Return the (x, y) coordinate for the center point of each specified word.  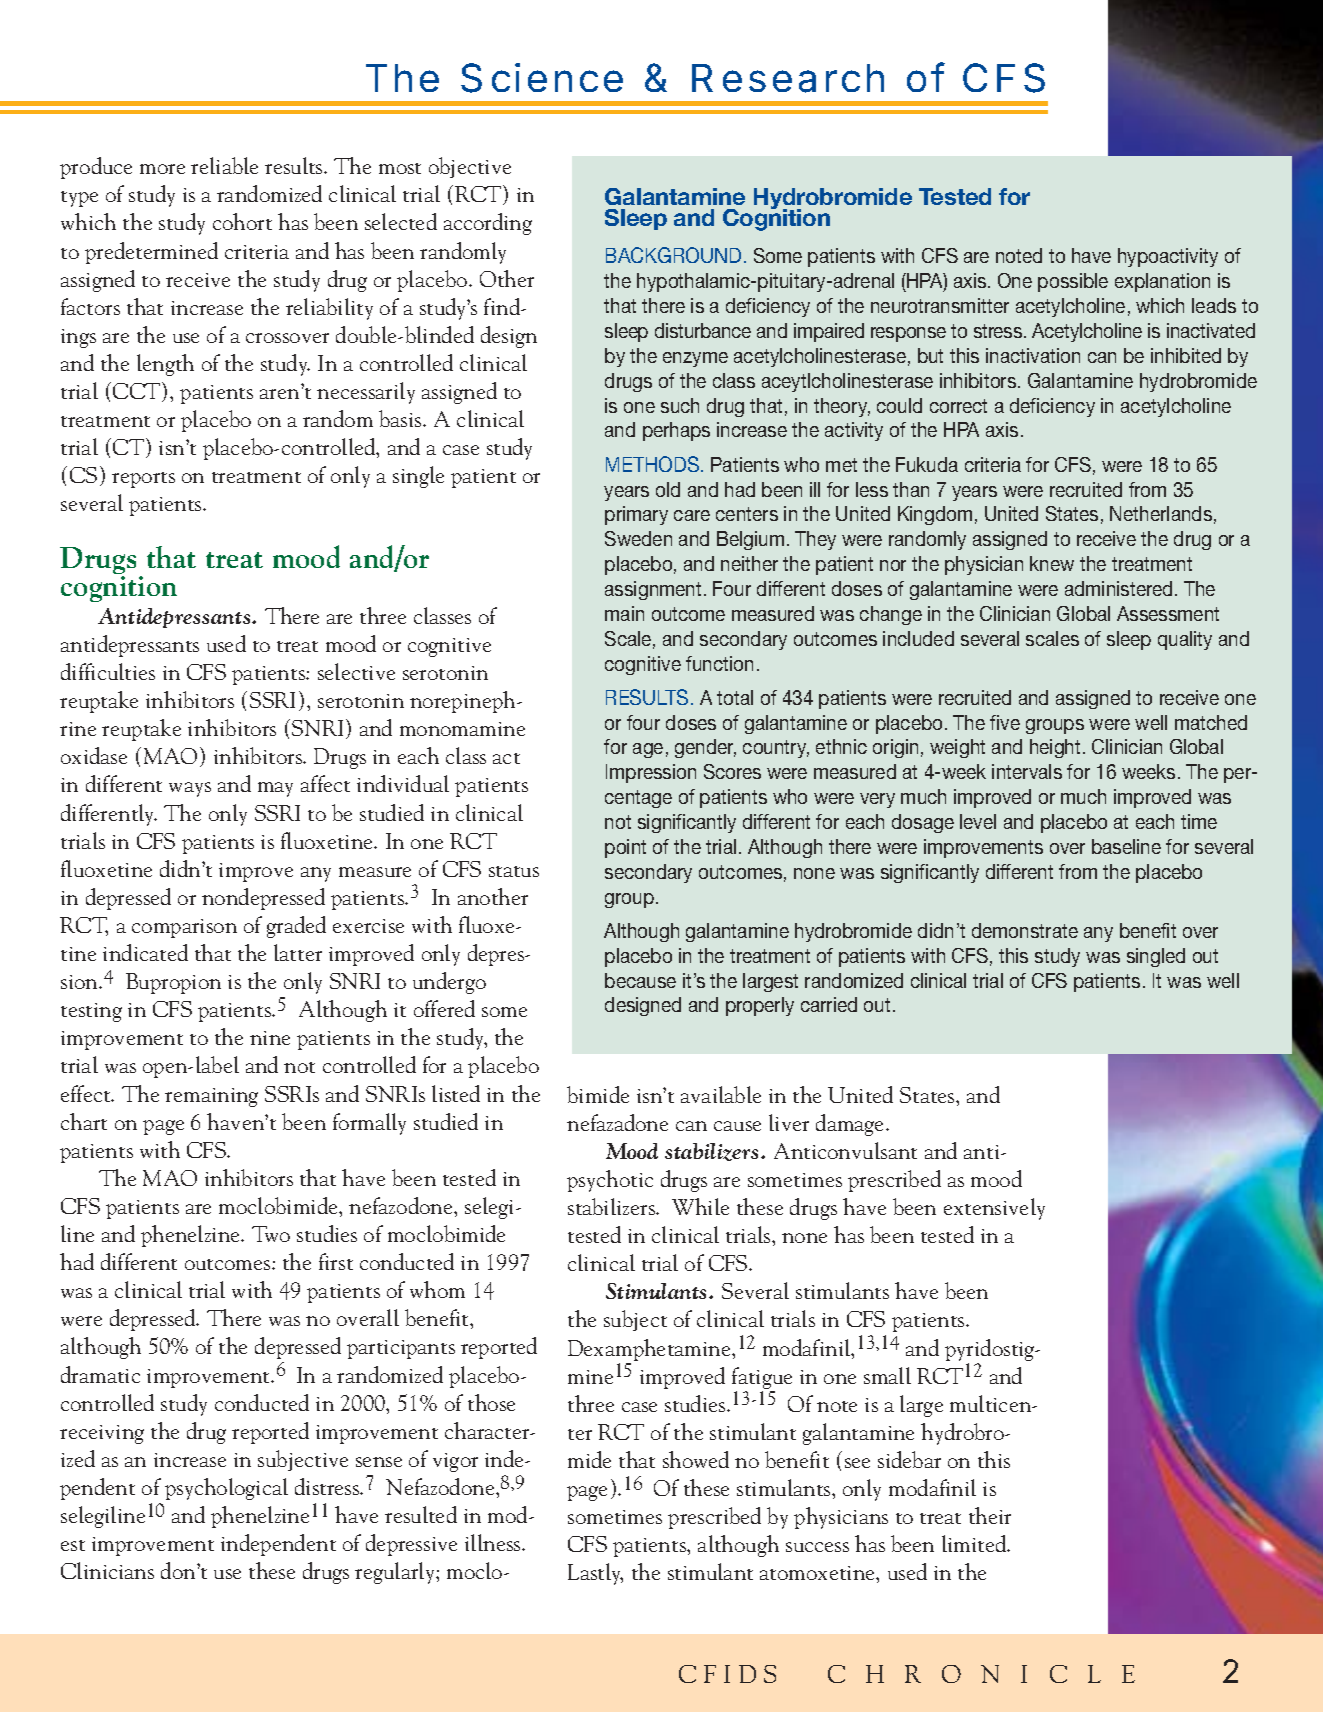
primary (636, 515)
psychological (226, 1489)
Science (542, 78)
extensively (994, 1209)
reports (143, 480)
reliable (224, 165)
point (625, 848)
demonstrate (1025, 930)
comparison (184, 928)
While (700, 1206)
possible (1073, 282)
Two (271, 1234)
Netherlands (1161, 513)
